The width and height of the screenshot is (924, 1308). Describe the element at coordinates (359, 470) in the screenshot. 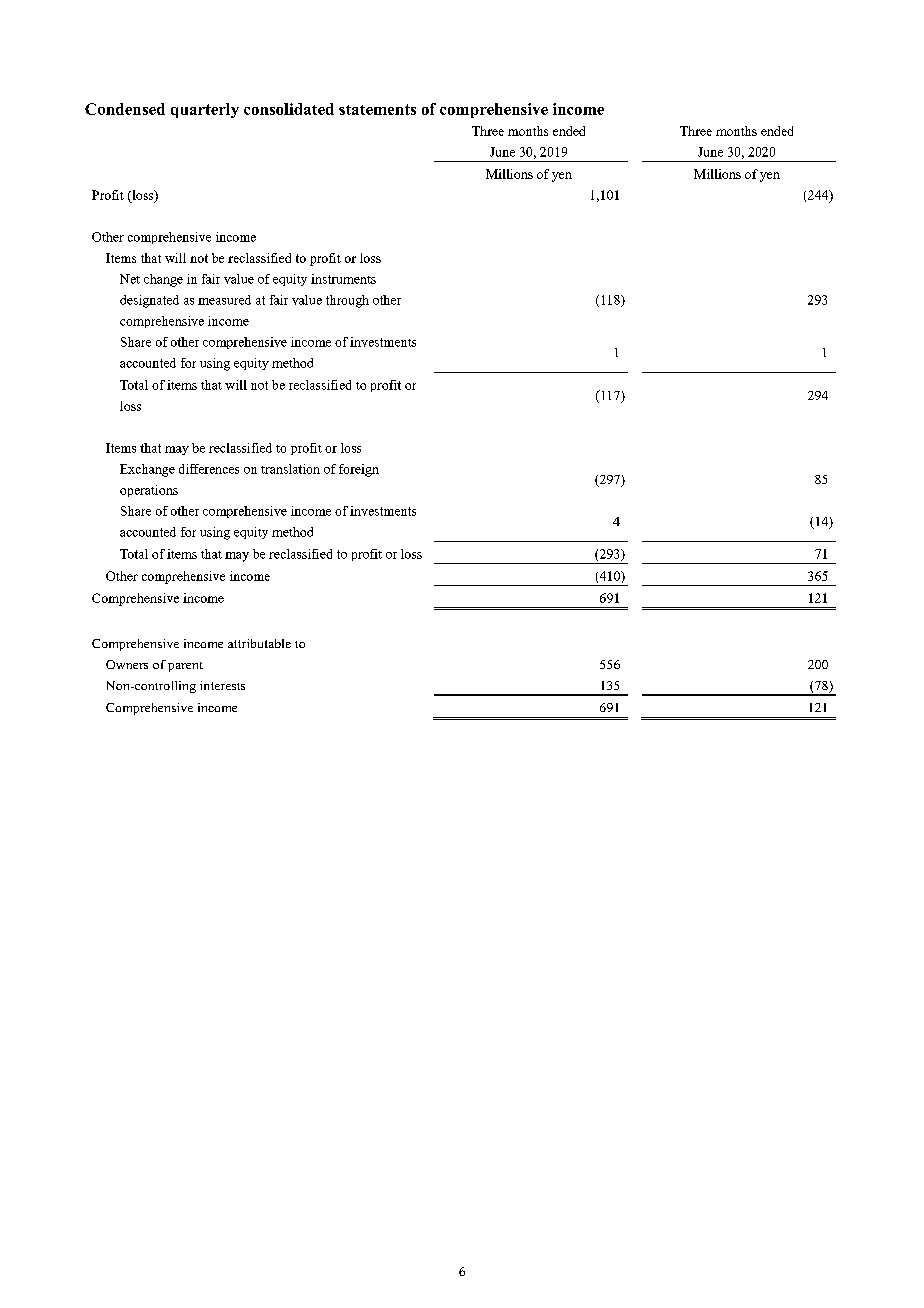

I see `foreign` at that location.
